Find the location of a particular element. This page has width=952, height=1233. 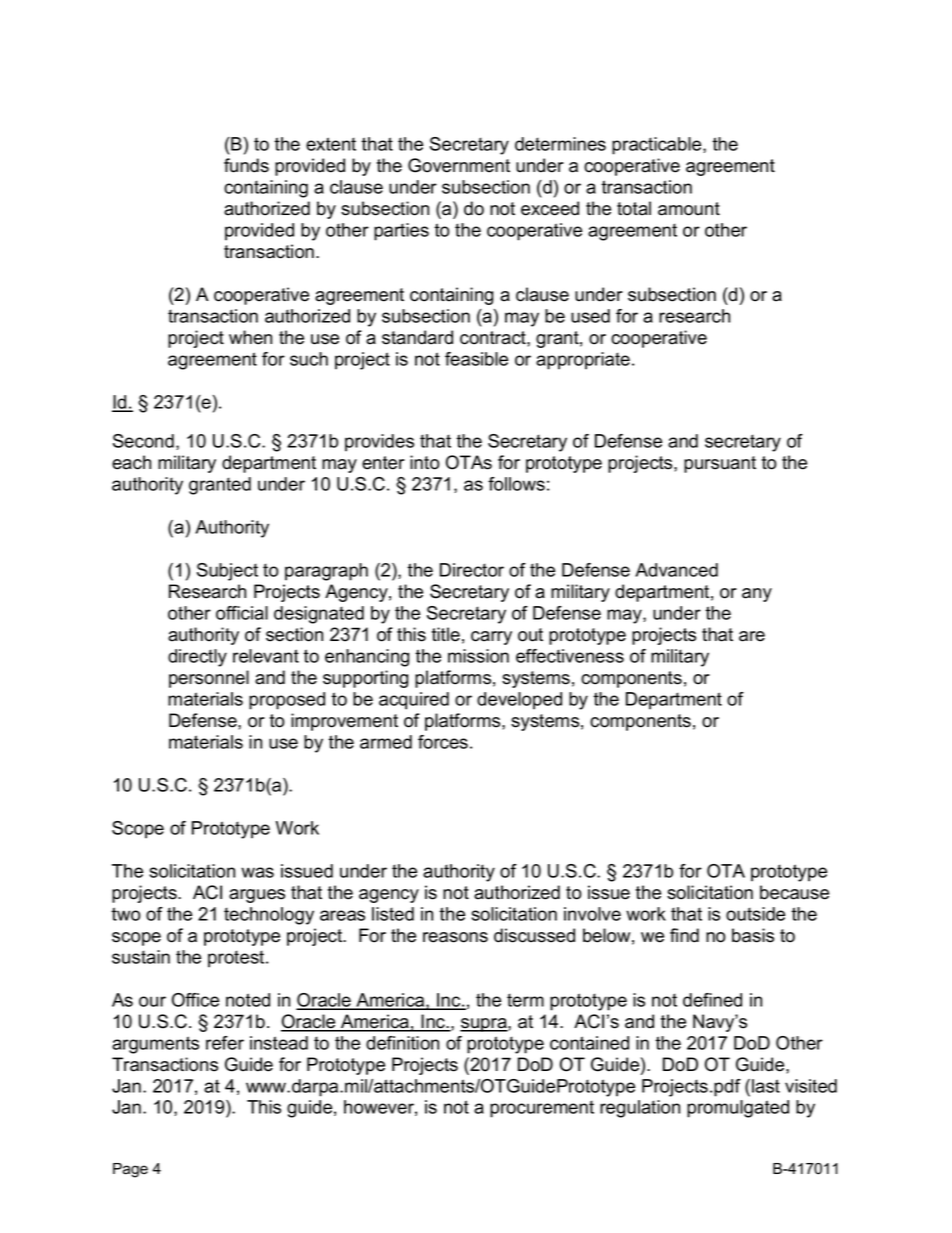

Government is located at coordinates (459, 165).
